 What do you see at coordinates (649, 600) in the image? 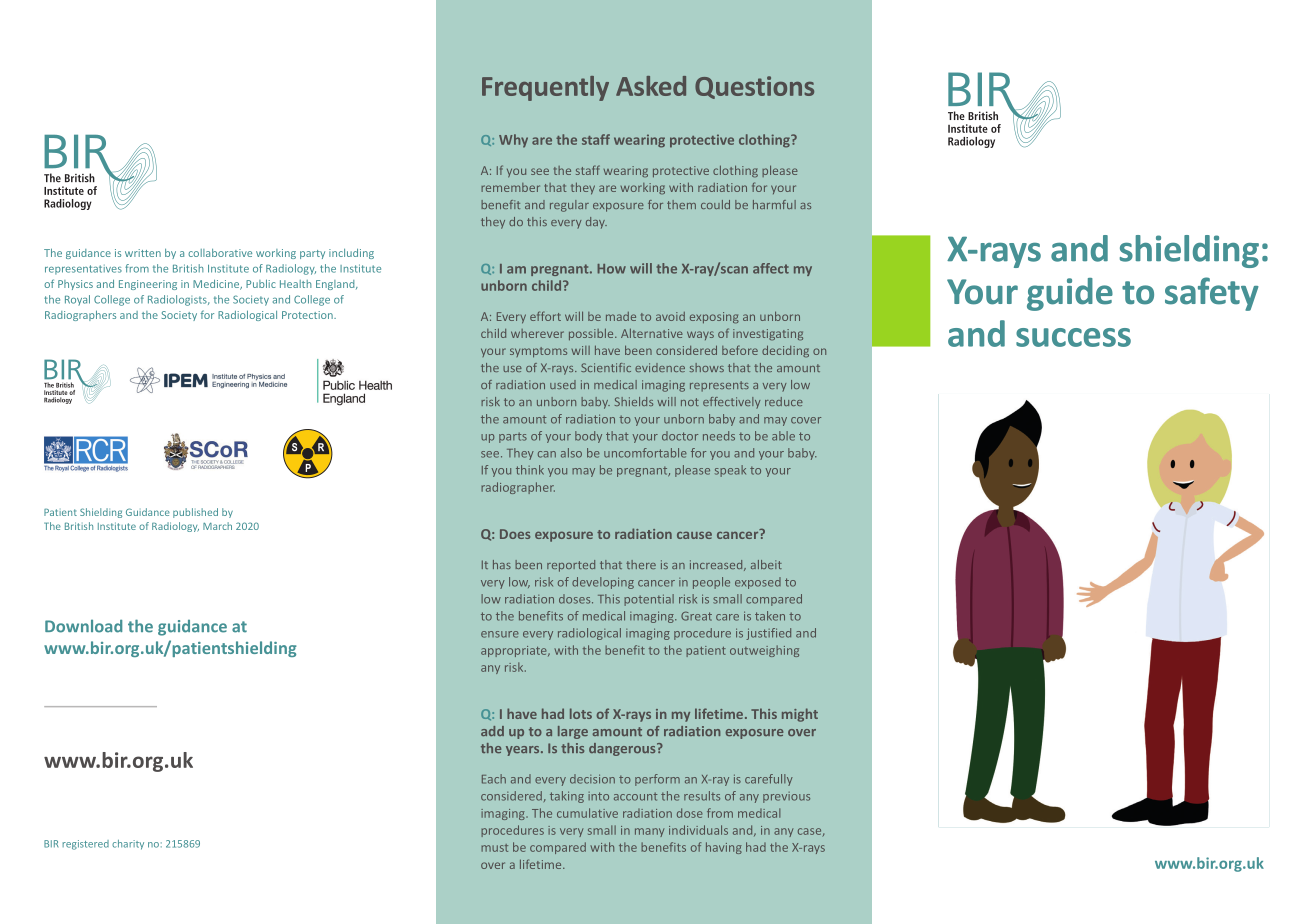
I see `potential` at bounding box center [649, 600].
